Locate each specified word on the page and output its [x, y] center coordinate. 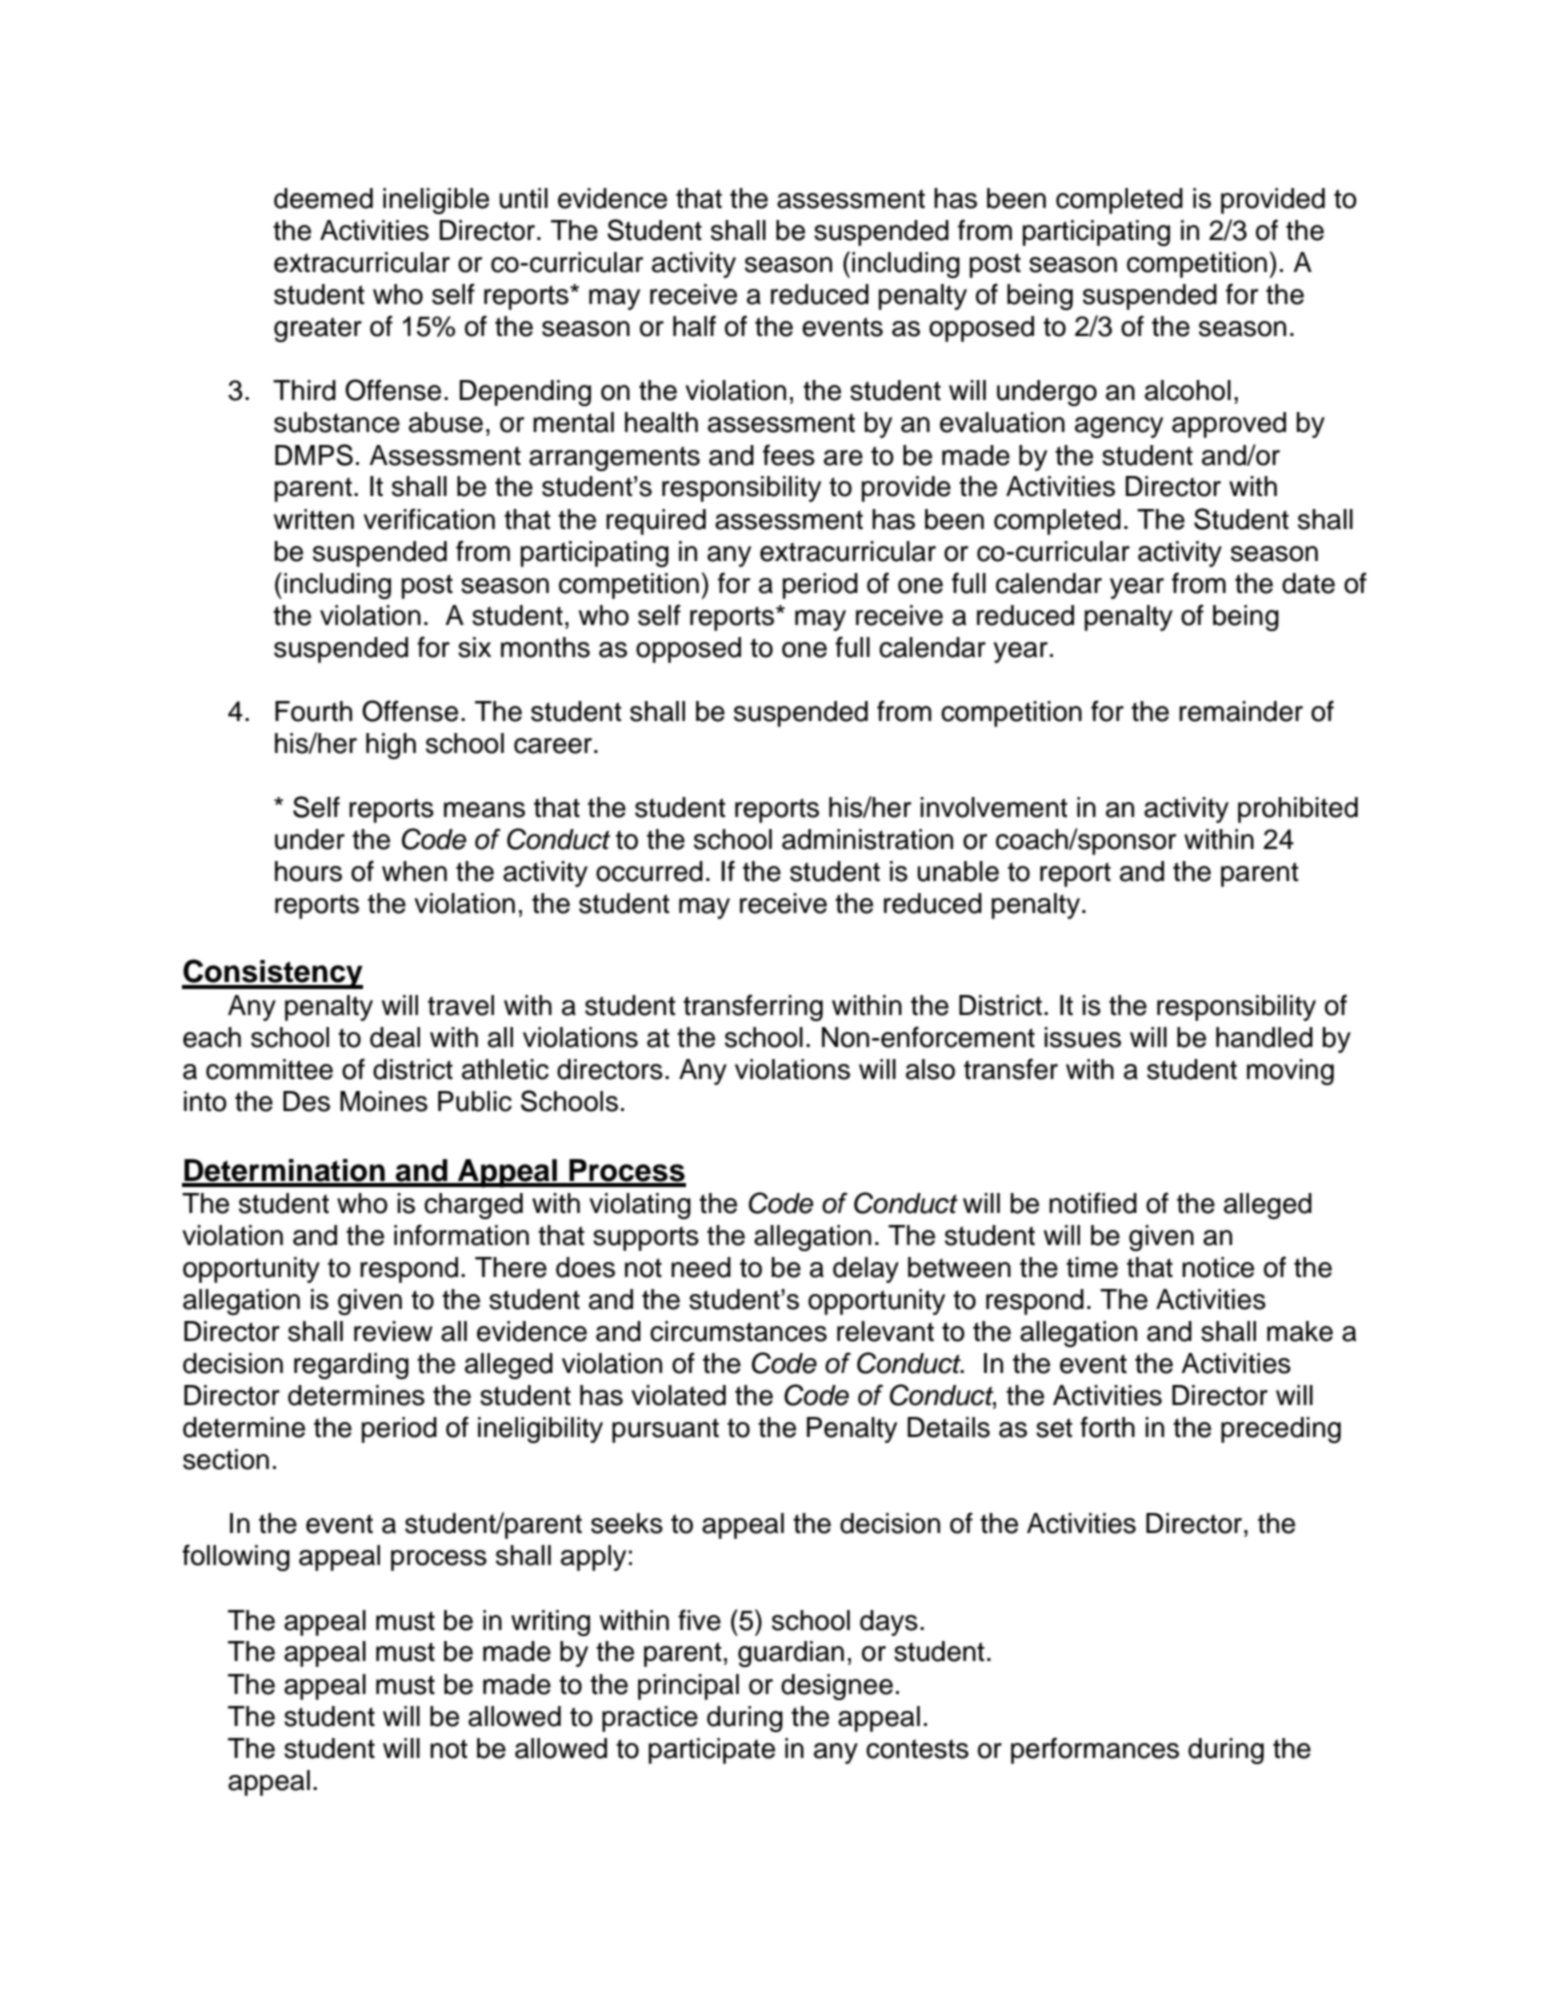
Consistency [272, 974]
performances [1095, 1750]
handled [1264, 1037]
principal [688, 1687]
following [236, 1557]
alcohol [1188, 390]
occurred [649, 871]
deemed [323, 198]
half [694, 326]
